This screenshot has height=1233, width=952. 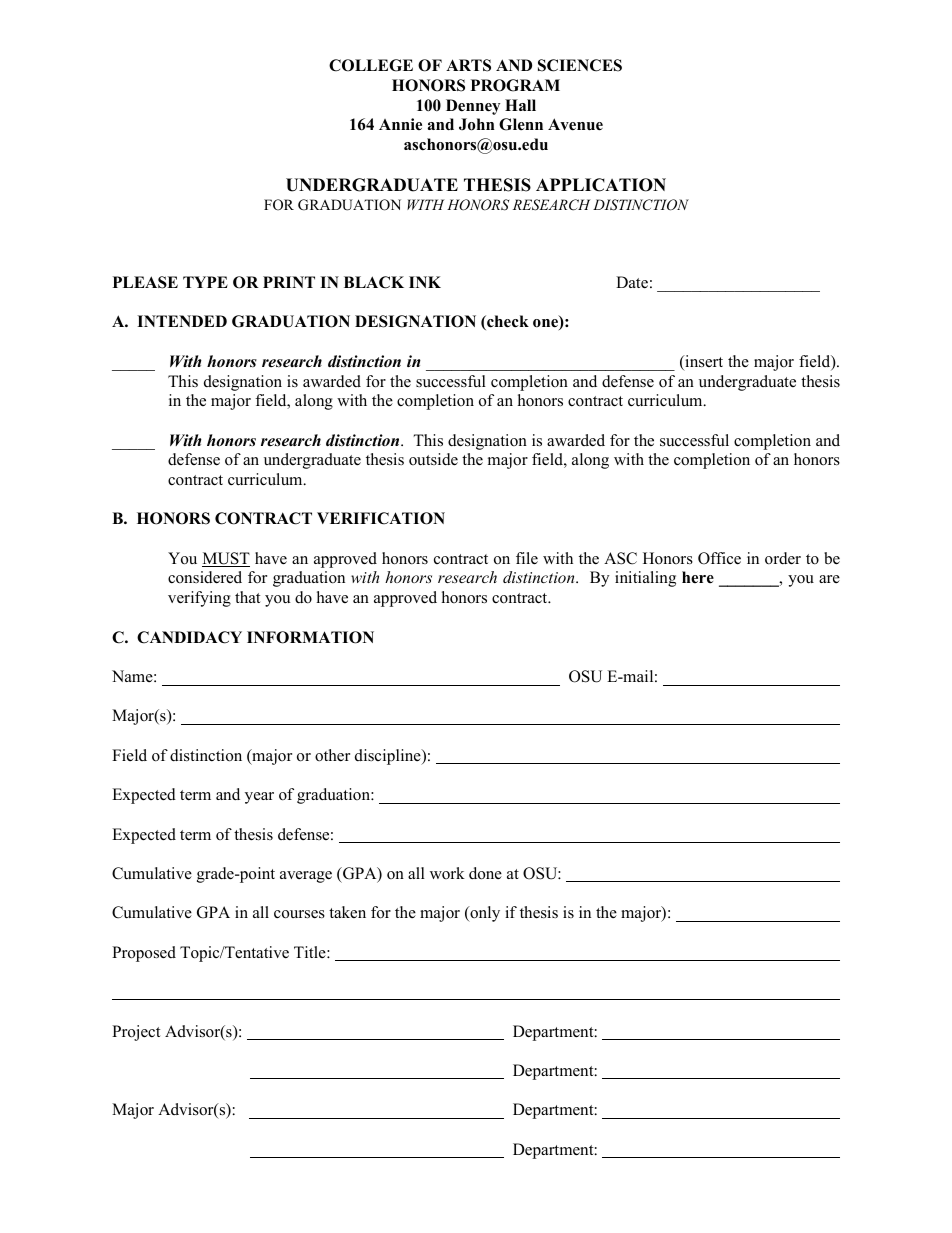 What do you see at coordinates (484, 914) in the screenshot?
I see `only` at bounding box center [484, 914].
